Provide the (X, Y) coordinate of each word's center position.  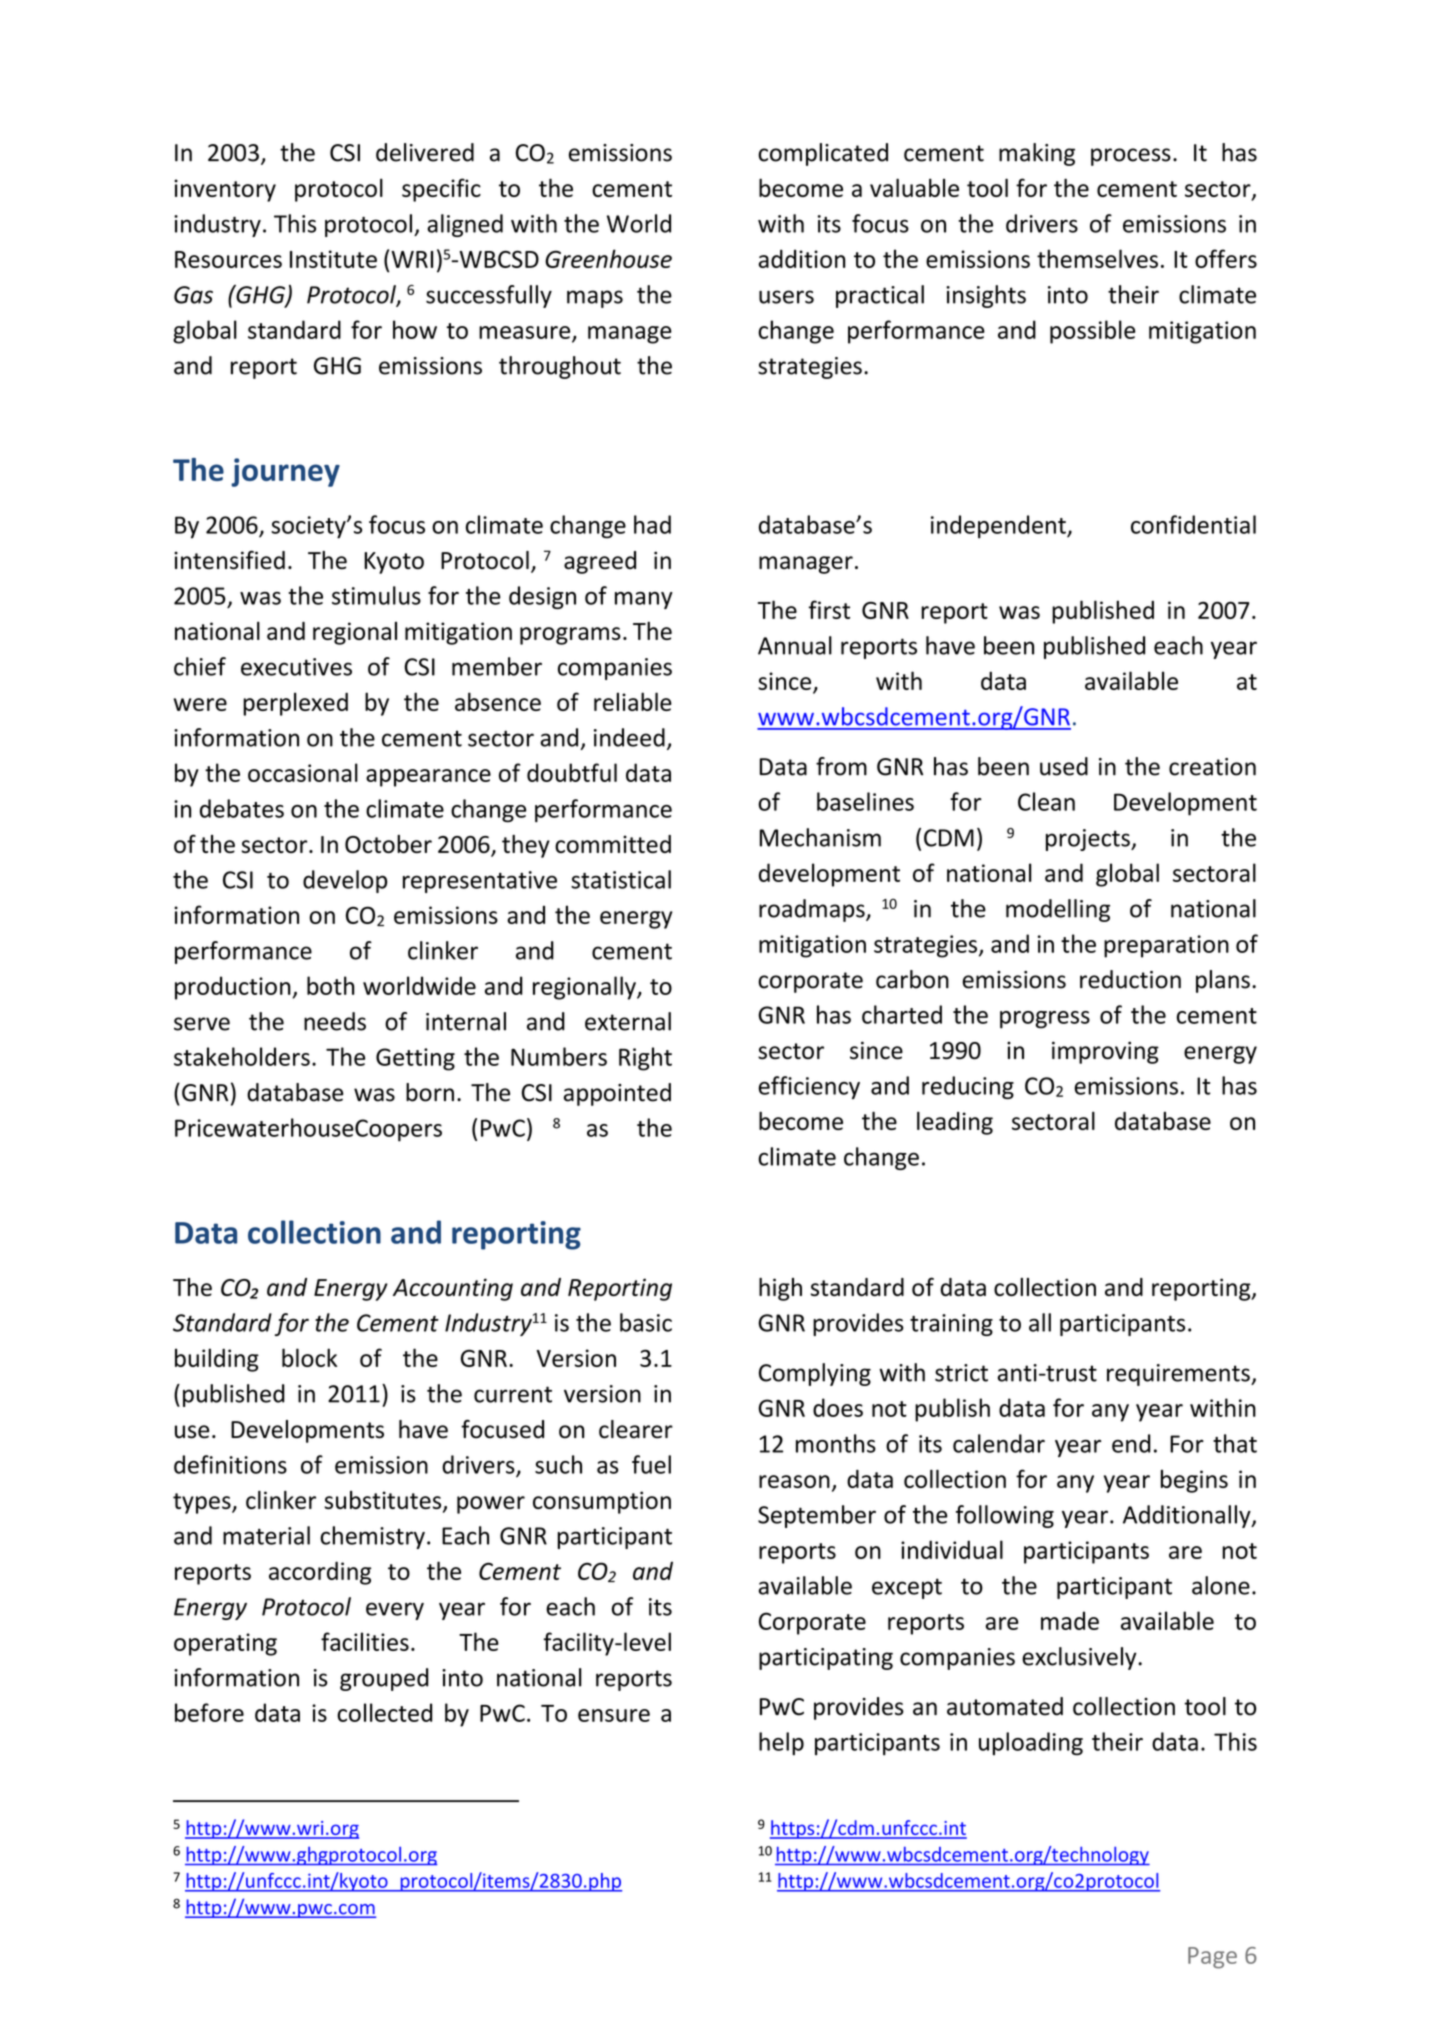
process (1131, 157)
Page (1212, 1958)
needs (335, 1021)
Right (645, 1059)
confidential (1193, 524)
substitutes (384, 1501)
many (644, 600)
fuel (651, 1464)
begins (1194, 1481)
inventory (225, 190)
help (781, 1744)
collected (384, 1712)
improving (1105, 1052)
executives (296, 667)
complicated (823, 154)
